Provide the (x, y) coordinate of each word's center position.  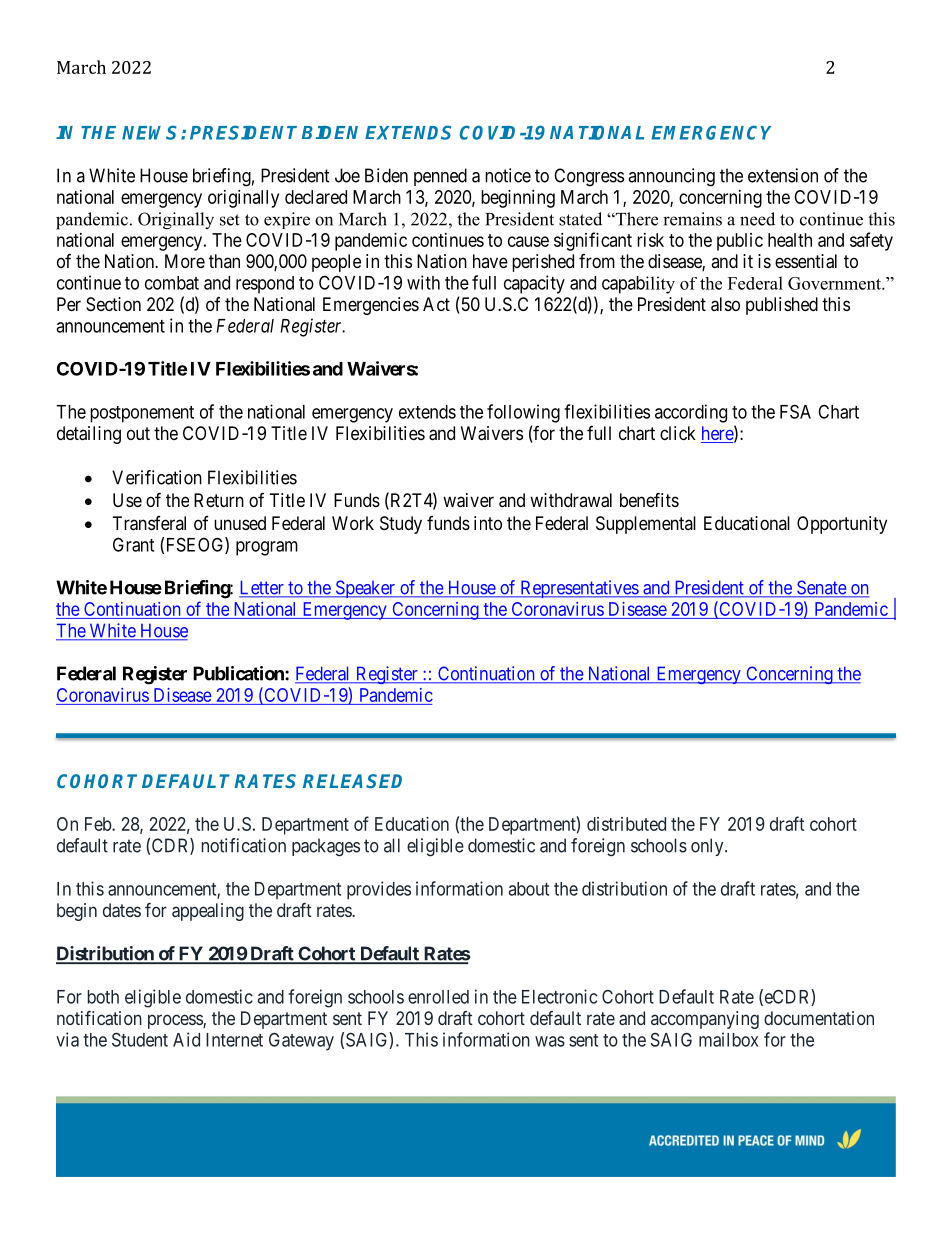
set (230, 220)
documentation (819, 1018)
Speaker (365, 589)
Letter (262, 588)
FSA (795, 411)
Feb (99, 824)
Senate (821, 588)
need (757, 219)
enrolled (438, 997)
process (176, 1021)
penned (440, 177)
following (523, 413)
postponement (142, 414)
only (708, 847)
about (529, 889)
